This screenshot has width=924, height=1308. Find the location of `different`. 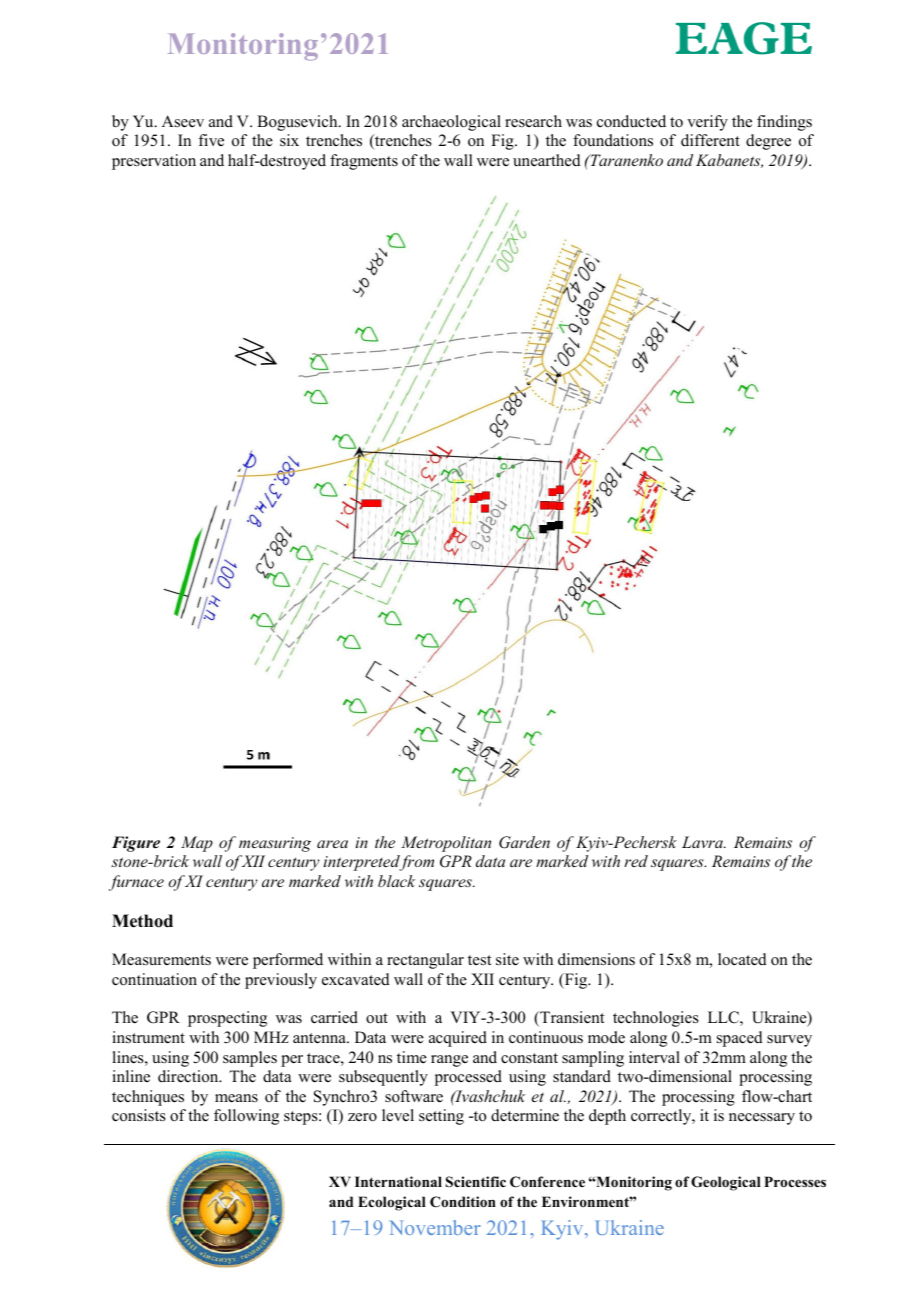

different is located at coordinates (710, 140).
